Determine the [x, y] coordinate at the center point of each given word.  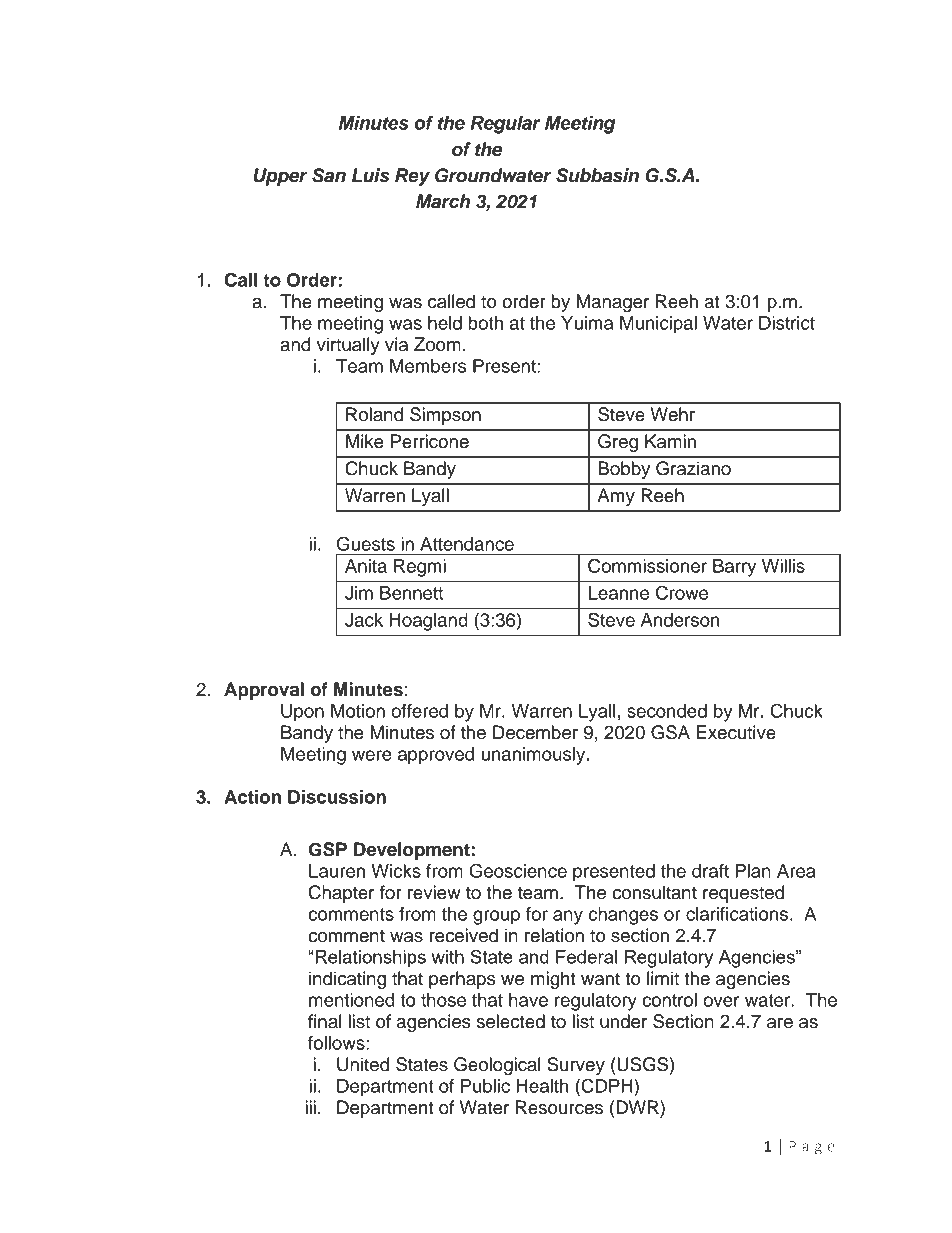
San [329, 175]
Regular [505, 125]
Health [542, 1086]
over [721, 1001]
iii [310, 1107]
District [787, 323]
